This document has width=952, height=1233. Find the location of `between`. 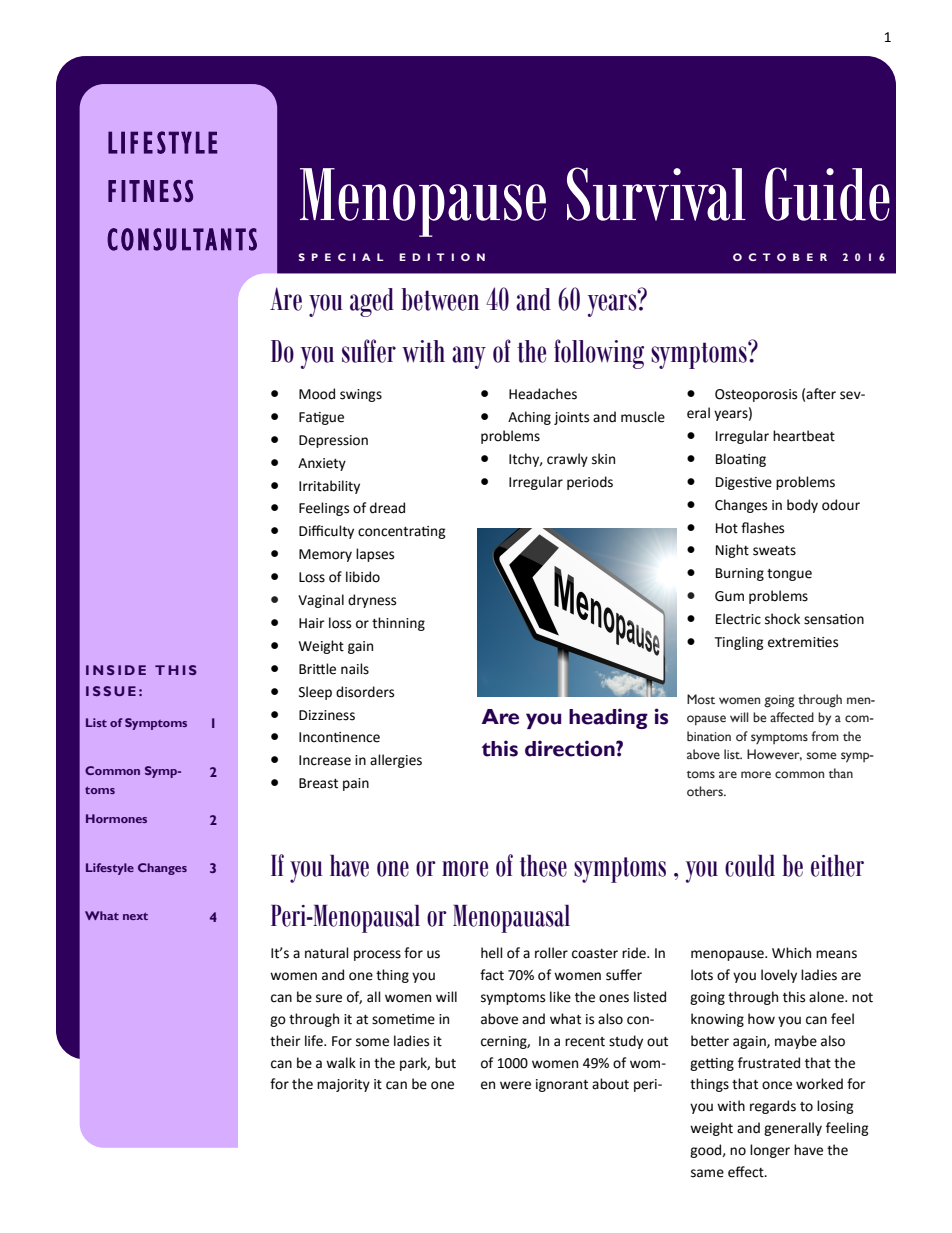

between is located at coordinates (440, 299).
